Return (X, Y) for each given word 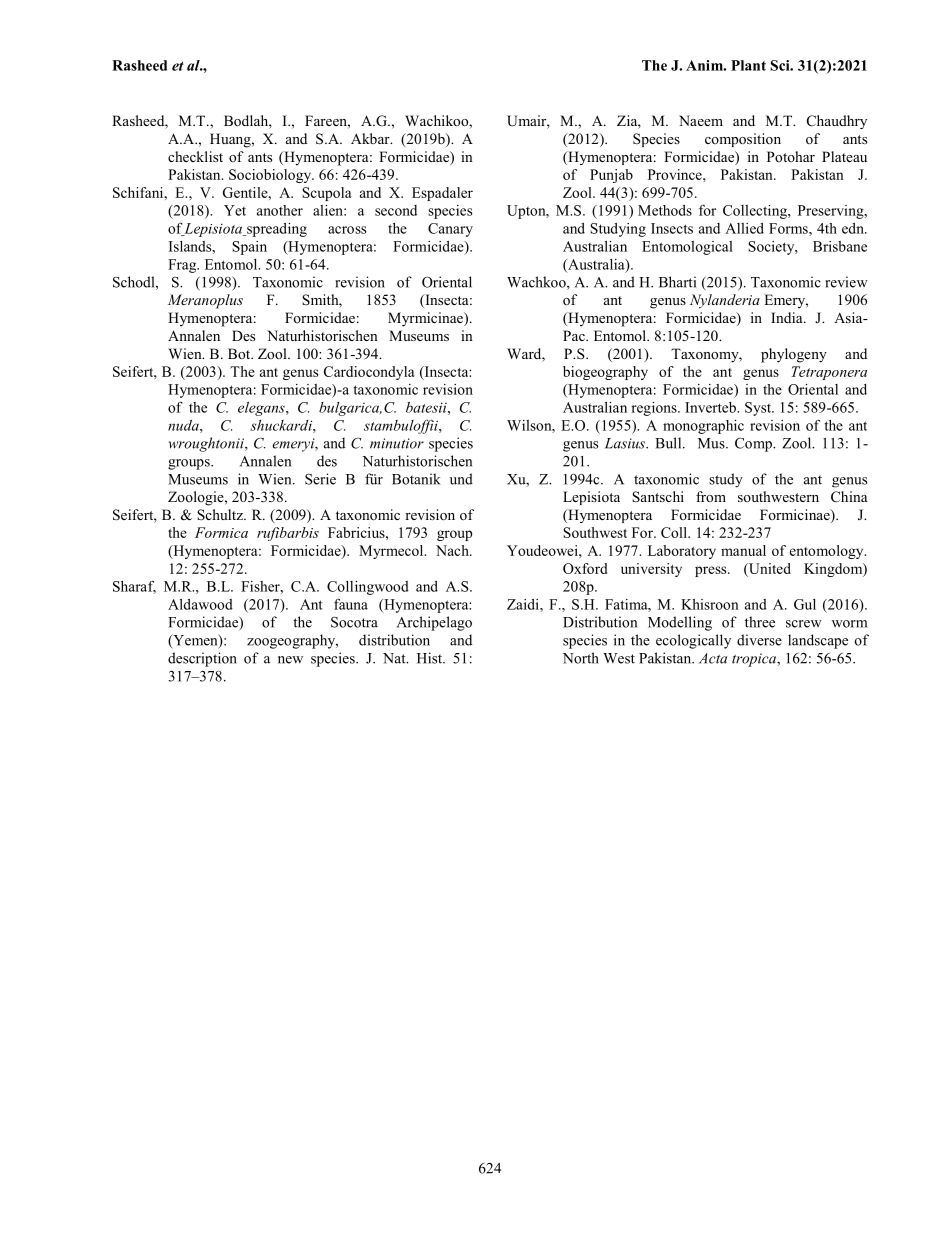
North (581, 658)
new (290, 660)
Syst (759, 409)
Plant (748, 65)
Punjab (611, 176)
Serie (320, 479)
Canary (450, 230)
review (846, 282)
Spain (249, 248)
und (461, 479)
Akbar (371, 138)
